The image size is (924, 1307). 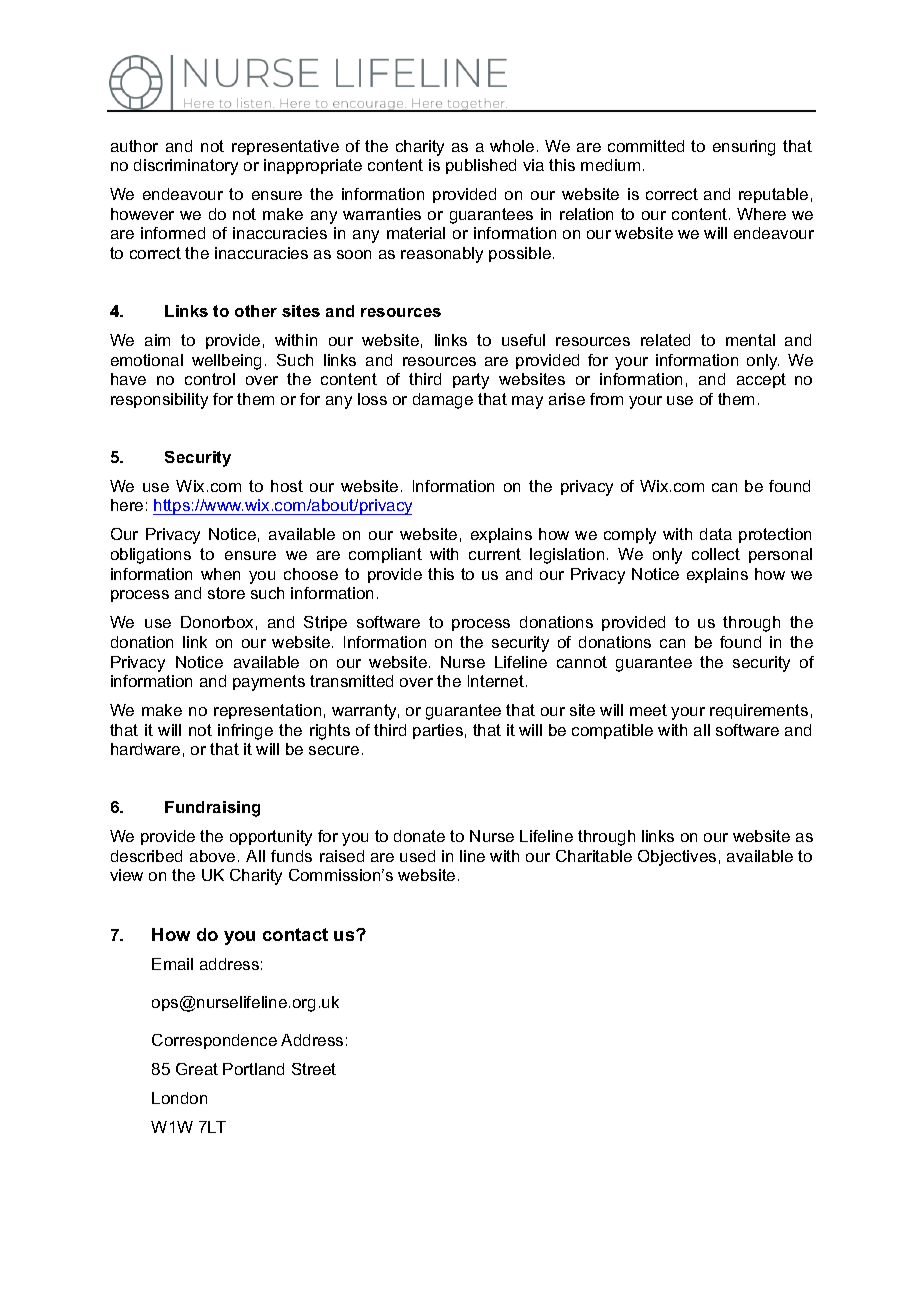 I want to click on Fundraising, so click(x=212, y=809).
